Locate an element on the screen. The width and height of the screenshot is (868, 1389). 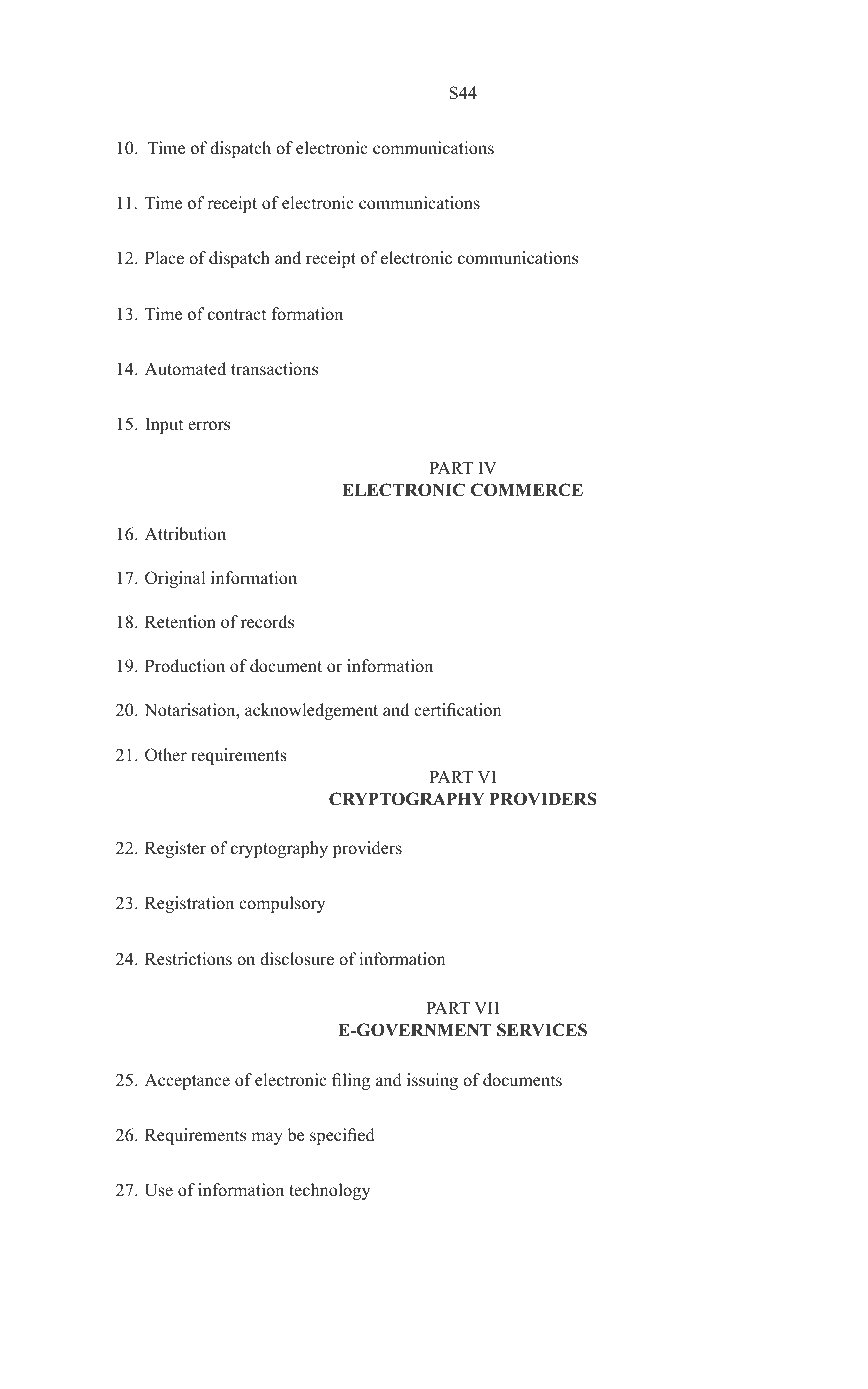
acknowledgement is located at coordinates (311, 711).
